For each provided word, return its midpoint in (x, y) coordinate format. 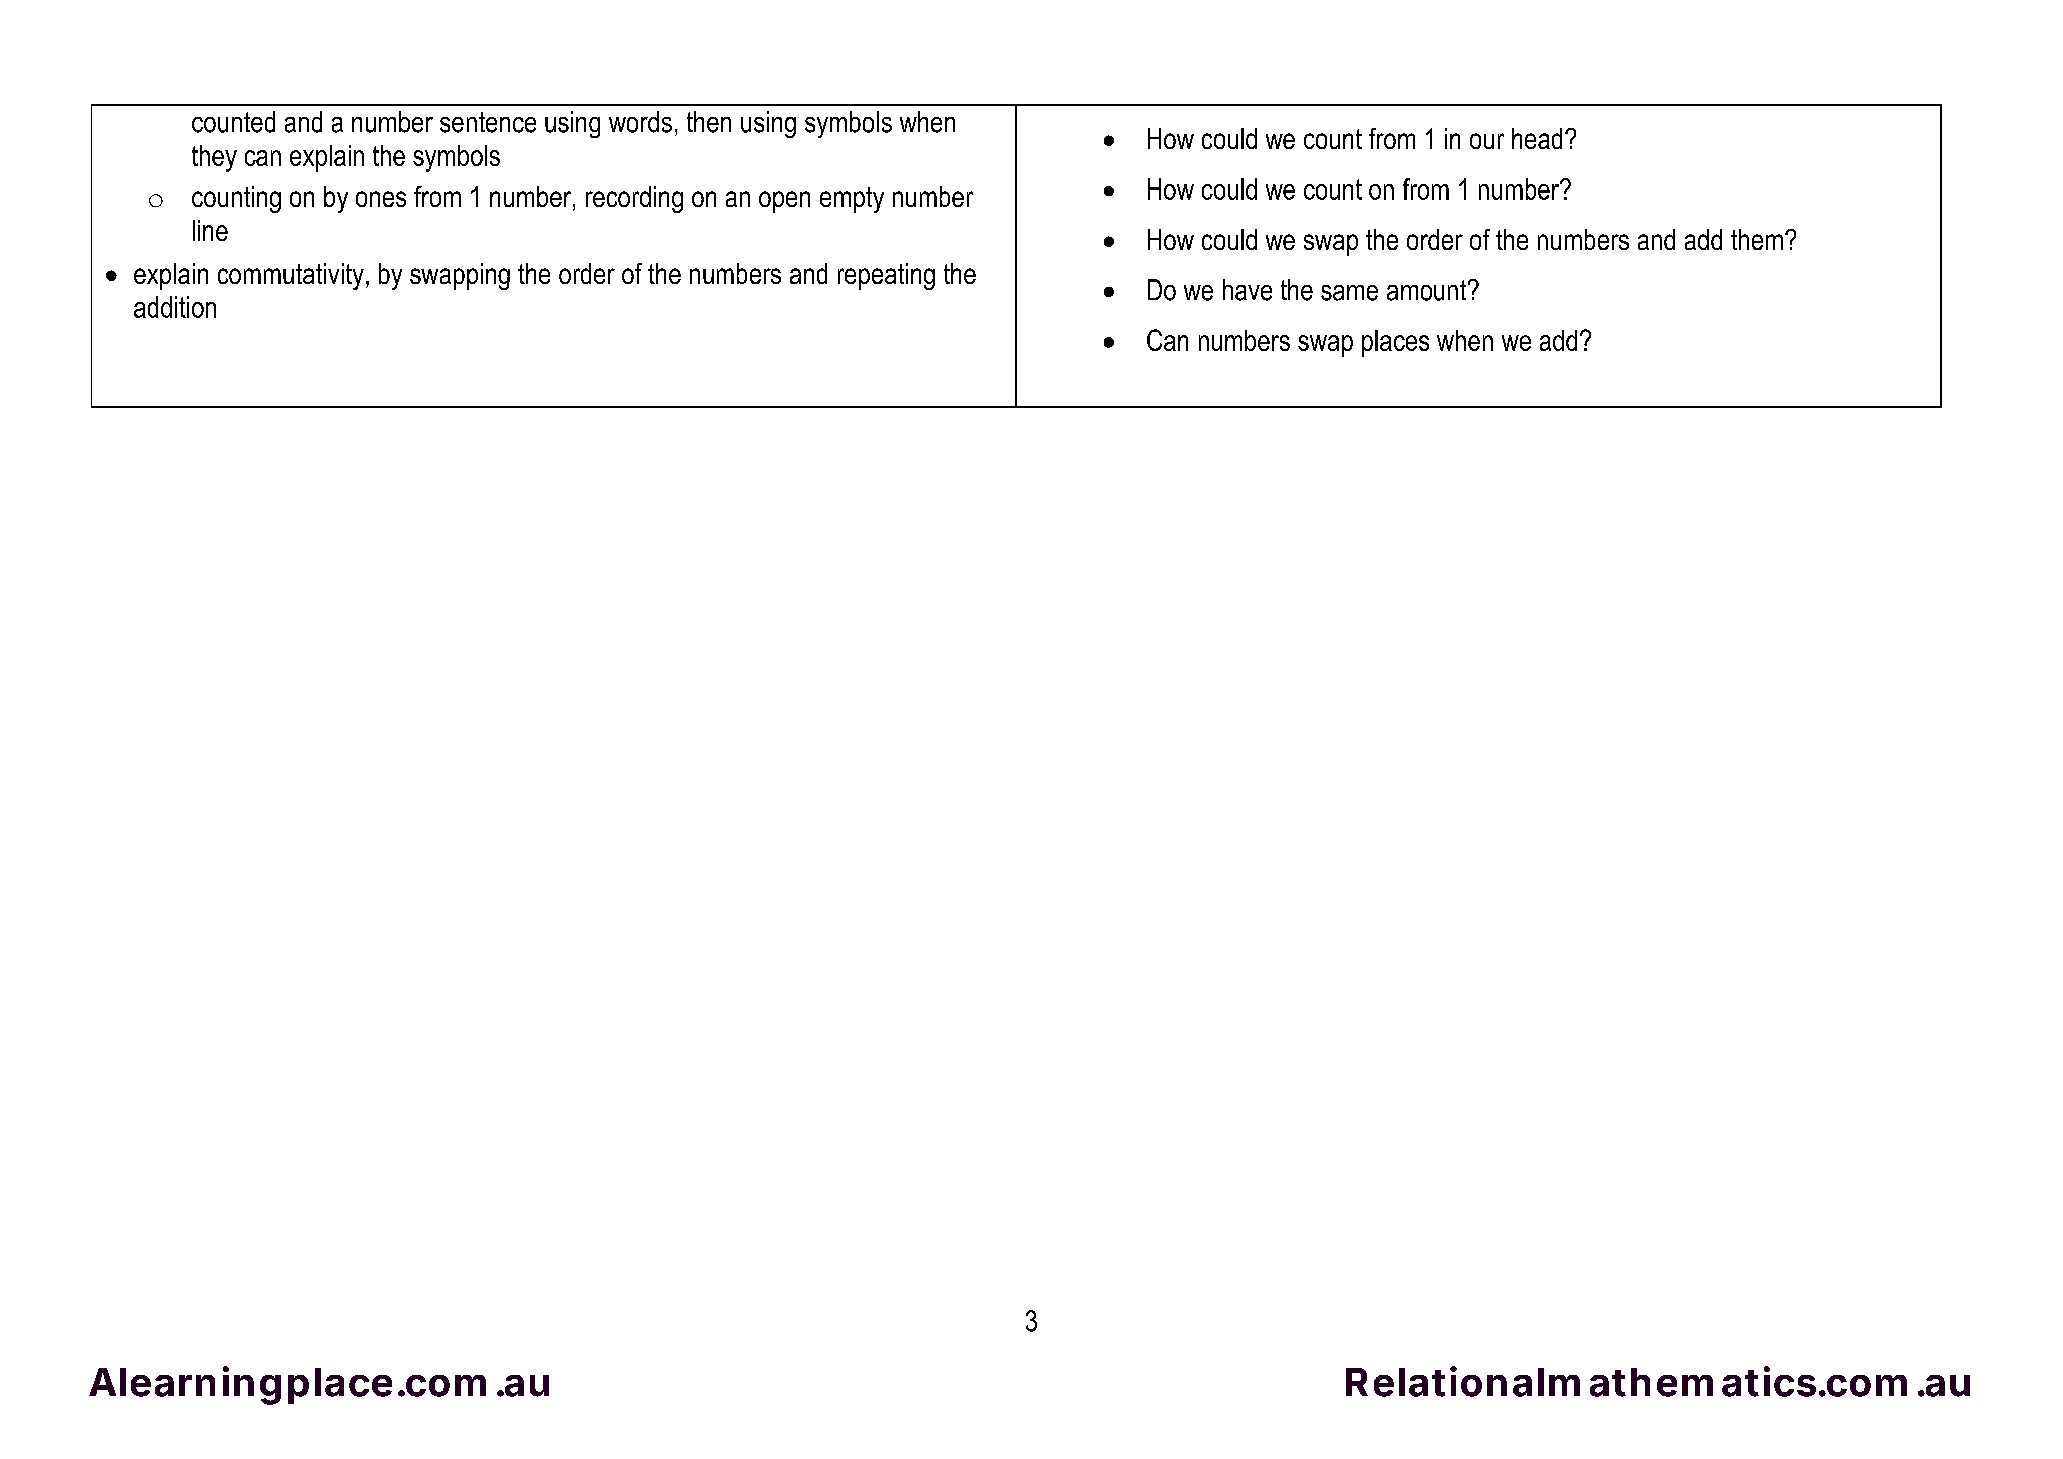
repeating (886, 276)
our (1487, 141)
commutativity (291, 276)
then (709, 122)
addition (175, 307)
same (1349, 293)
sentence (488, 122)
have (1247, 290)
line (210, 230)
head (1537, 138)
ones (381, 199)
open (784, 202)
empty (852, 200)
